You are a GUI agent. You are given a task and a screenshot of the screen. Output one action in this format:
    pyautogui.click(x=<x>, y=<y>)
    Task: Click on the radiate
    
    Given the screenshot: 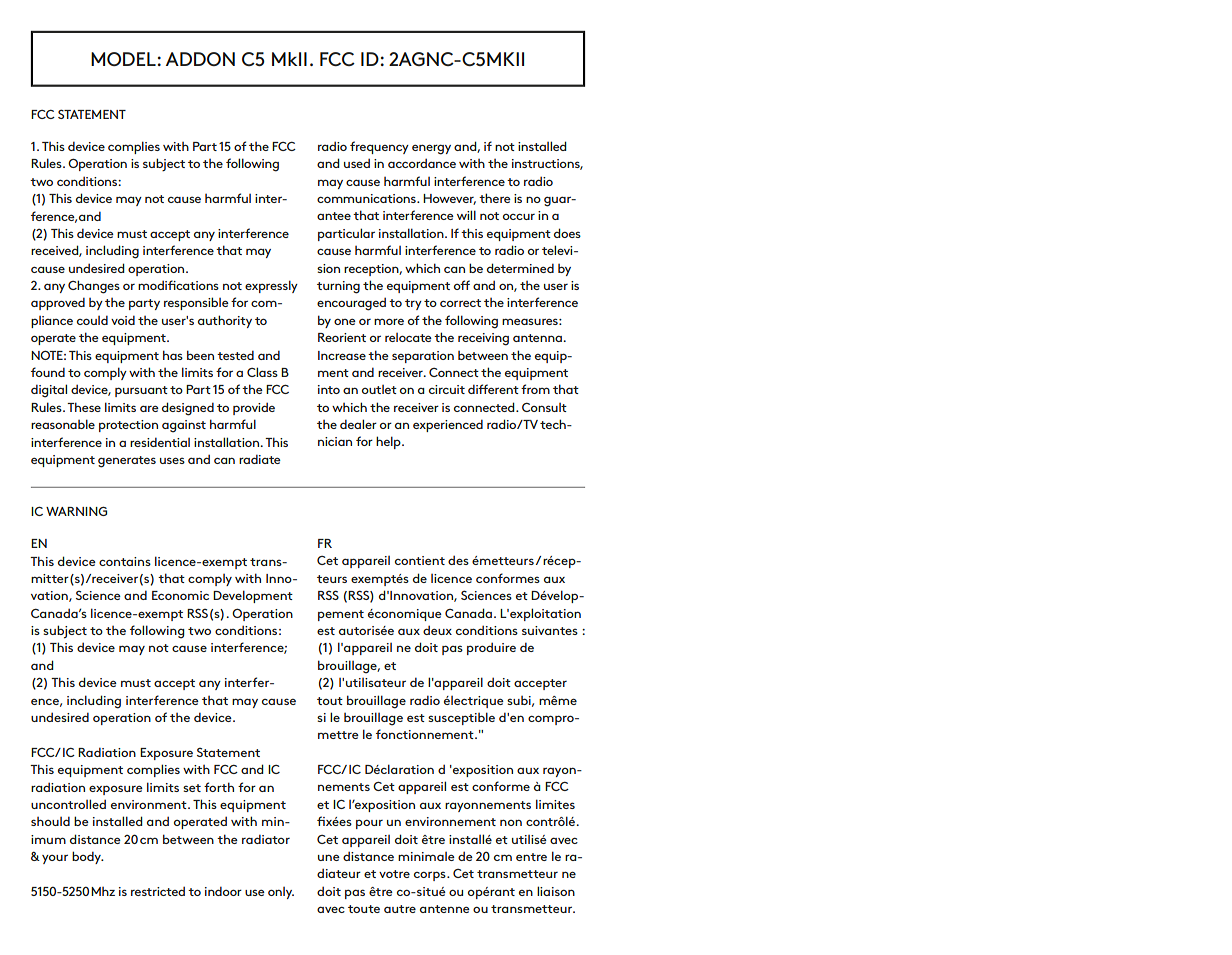 What is the action you would take?
    pyautogui.click(x=260, y=459)
